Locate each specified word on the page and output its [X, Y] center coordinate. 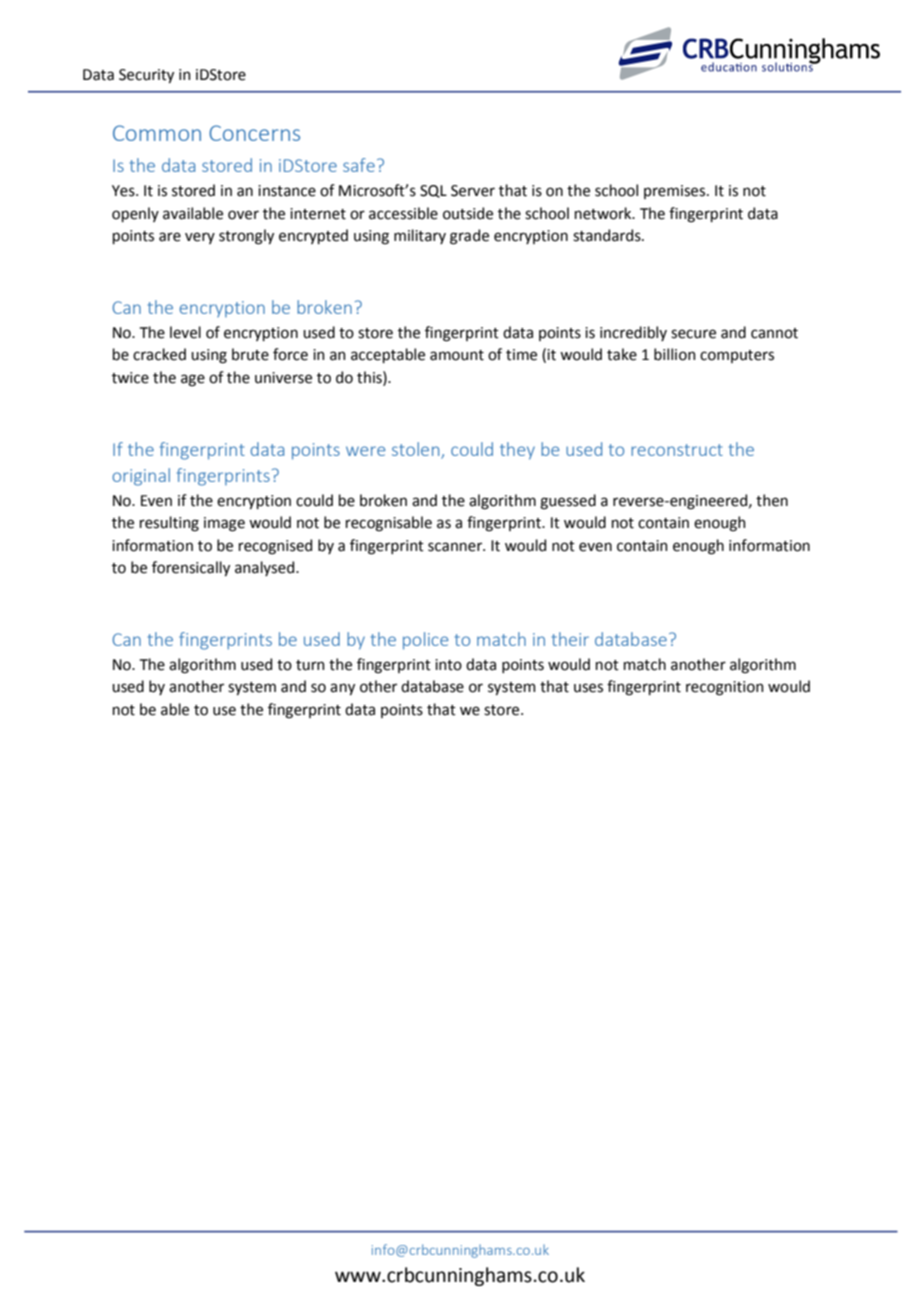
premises [676, 192]
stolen [415, 449]
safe [359, 165]
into [448, 665]
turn [310, 665]
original [141, 477]
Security [146, 76]
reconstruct [677, 450]
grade [469, 237]
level [185, 332]
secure [693, 334]
